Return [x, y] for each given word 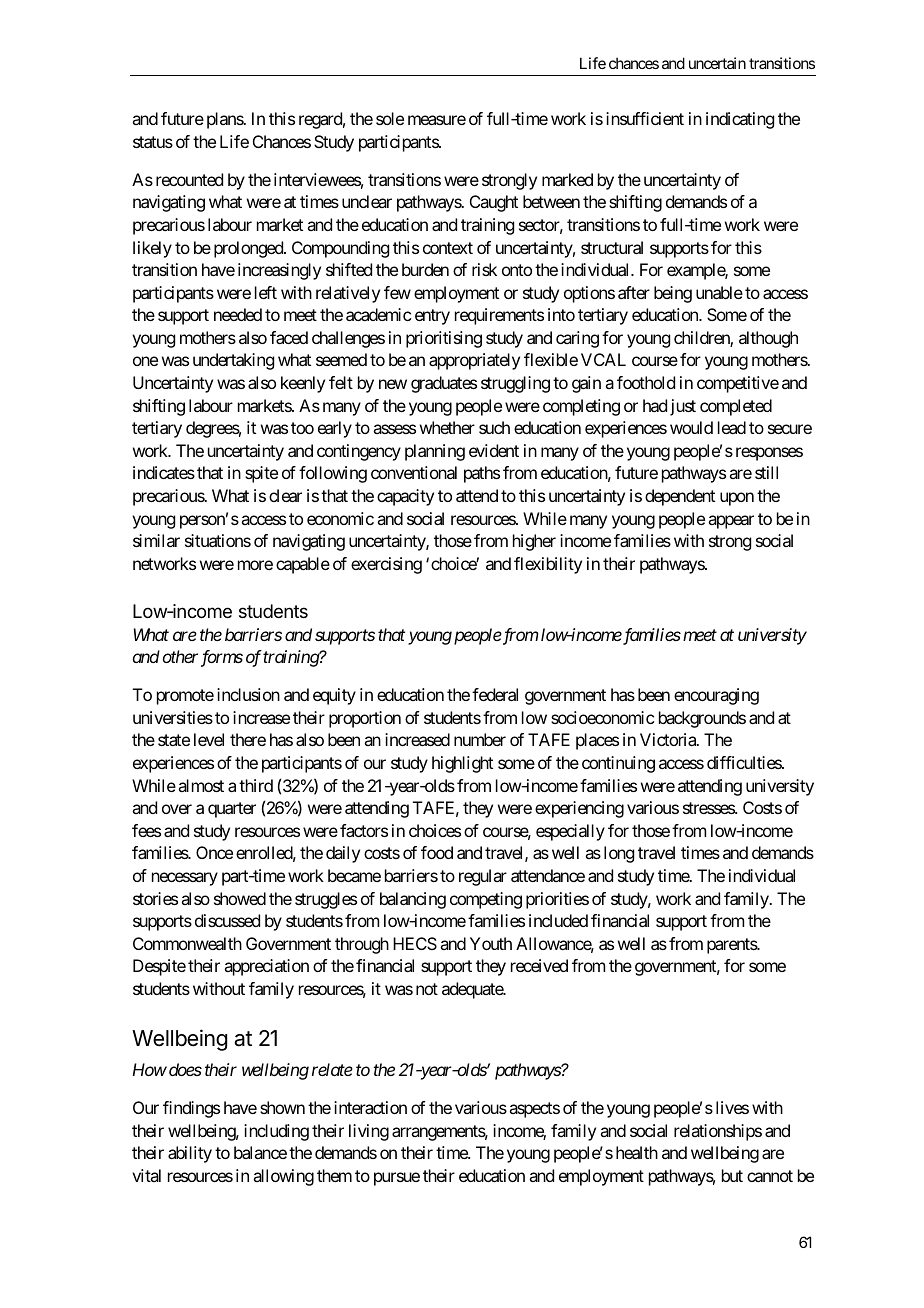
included [558, 920]
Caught [494, 203]
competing [486, 900]
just [683, 407]
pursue [397, 1179]
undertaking [233, 361]
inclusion [248, 694]
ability [190, 1154]
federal [495, 694]
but [732, 1175]
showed [240, 898]
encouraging [716, 696]
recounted [189, 179]
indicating [740, 120]
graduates [444, 384]
